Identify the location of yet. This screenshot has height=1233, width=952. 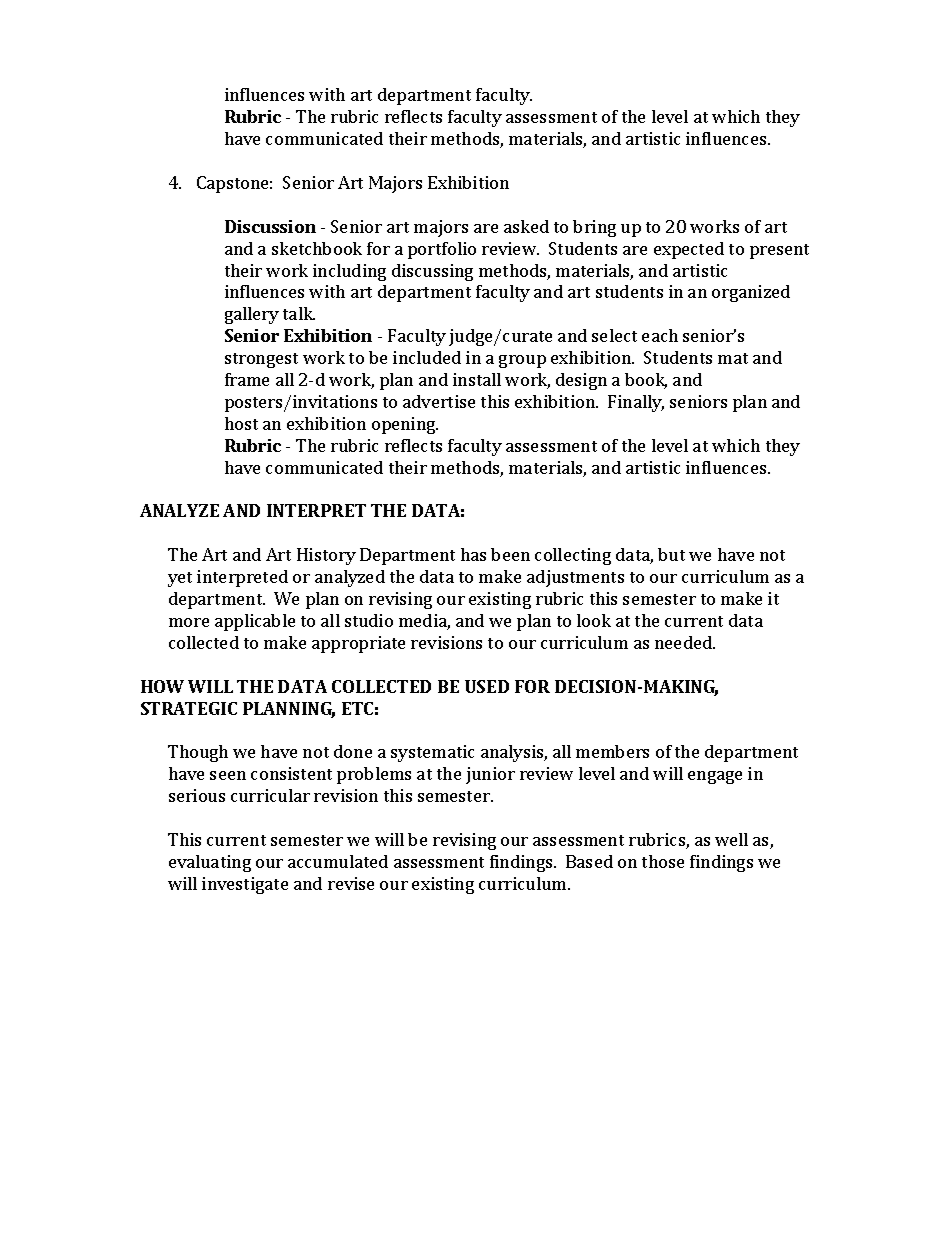
(180, 579).
